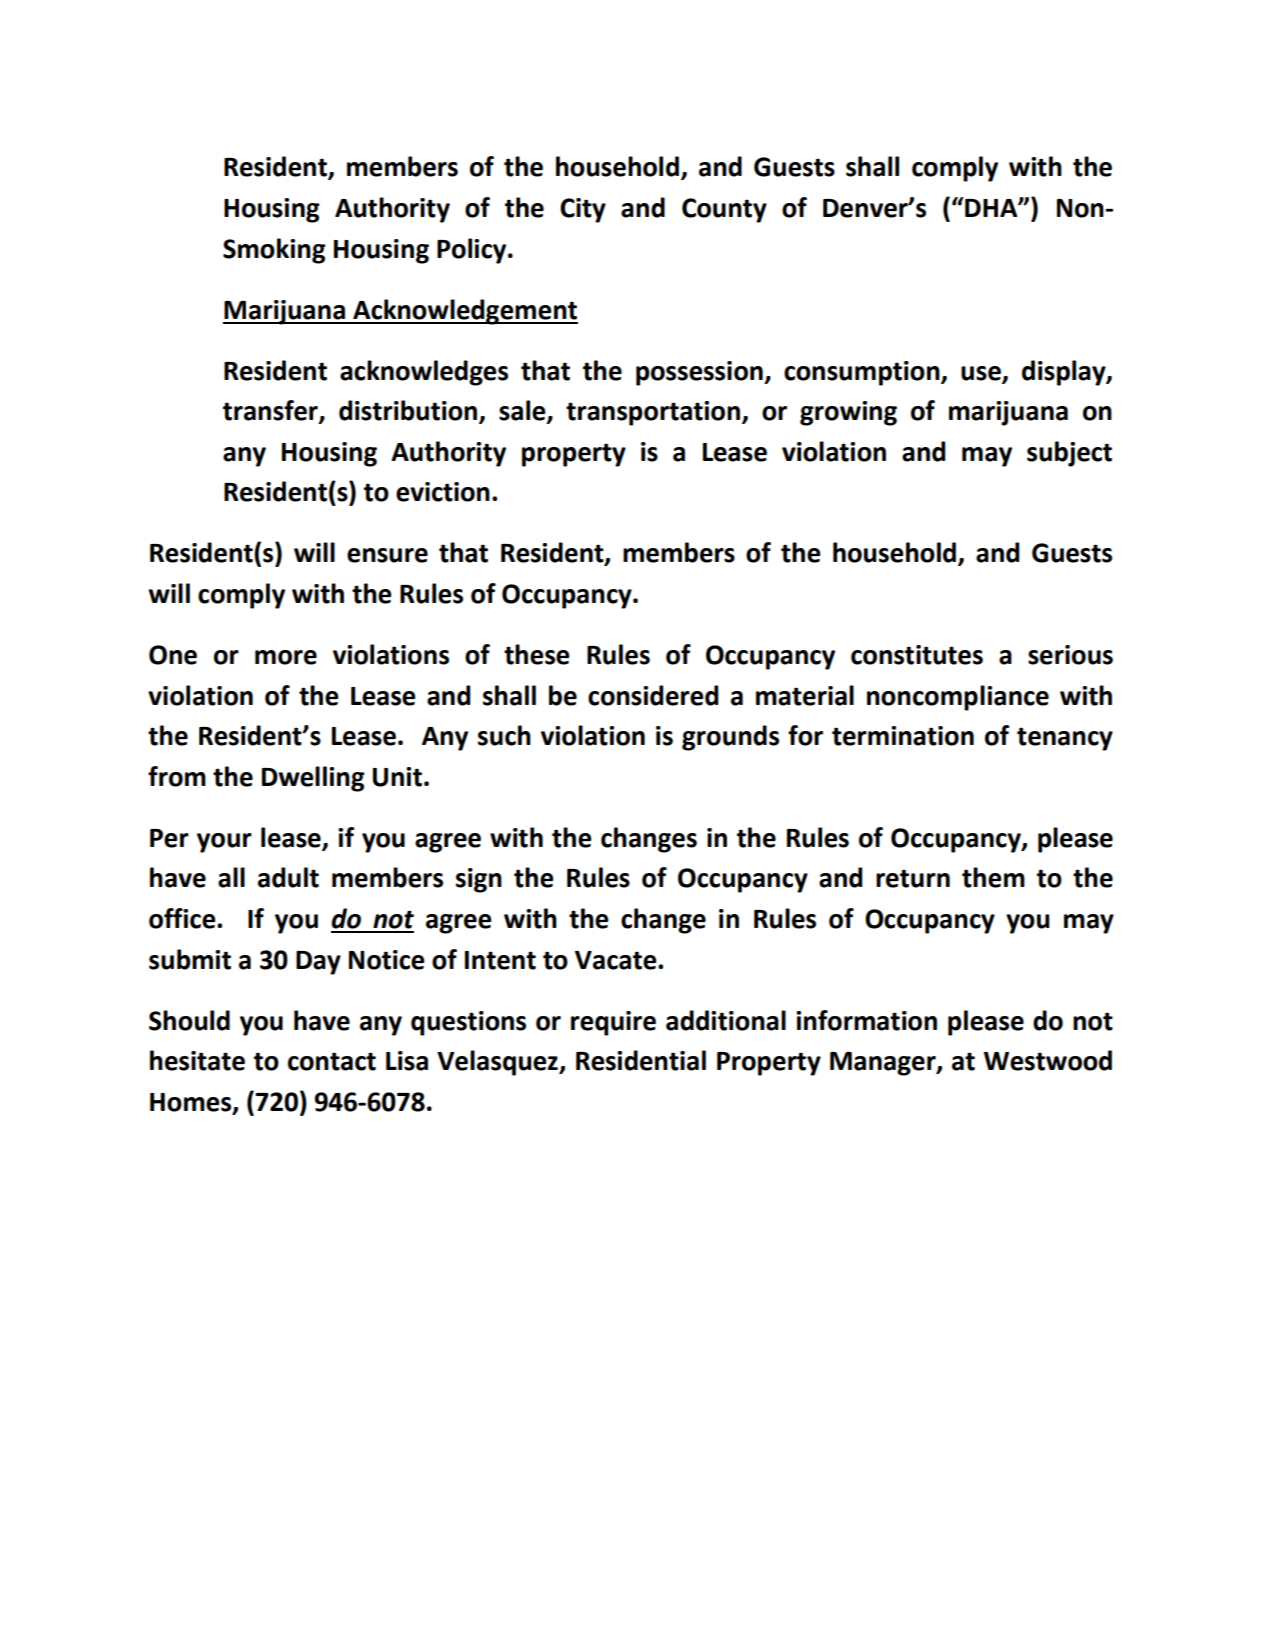 The width and height of the screenshot is (1262, 1634). I want to click on termination, so click(903, 736).
